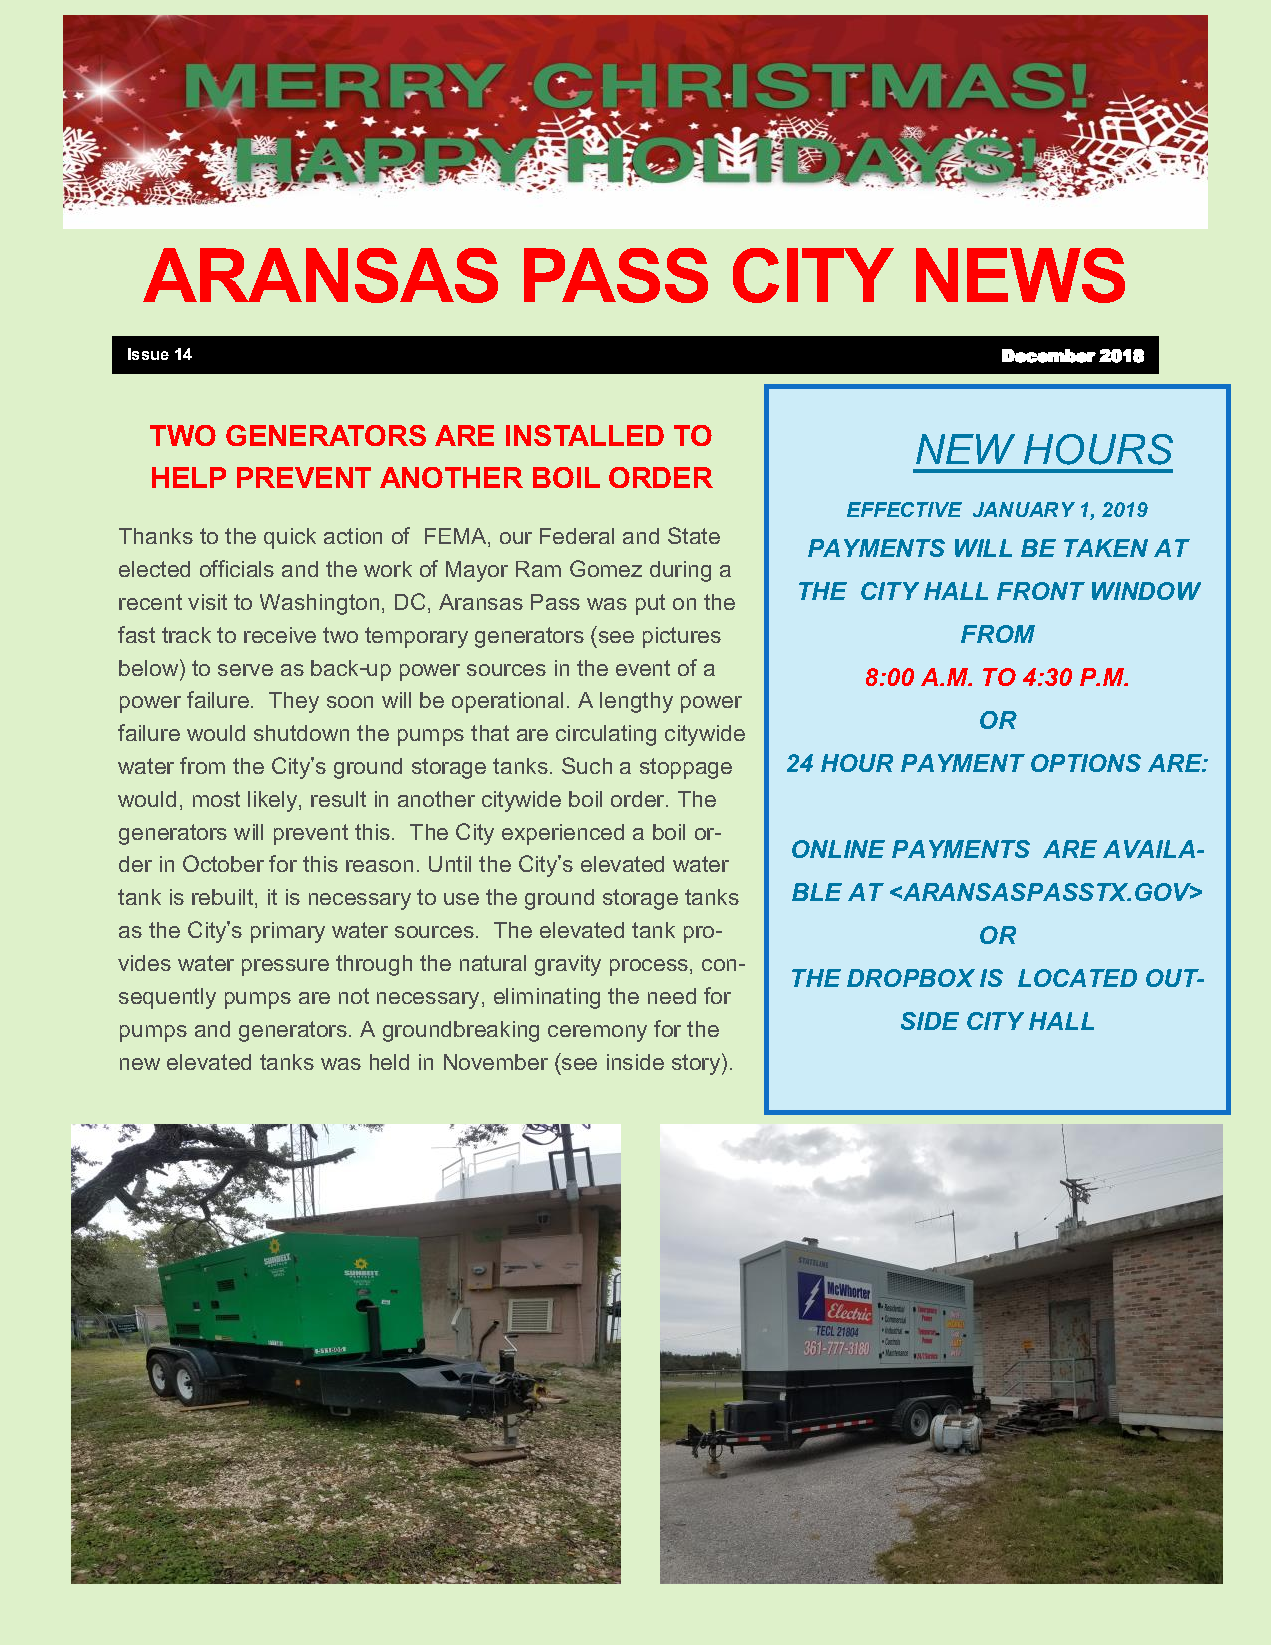  I want to click on Such, so click(587, 765).
